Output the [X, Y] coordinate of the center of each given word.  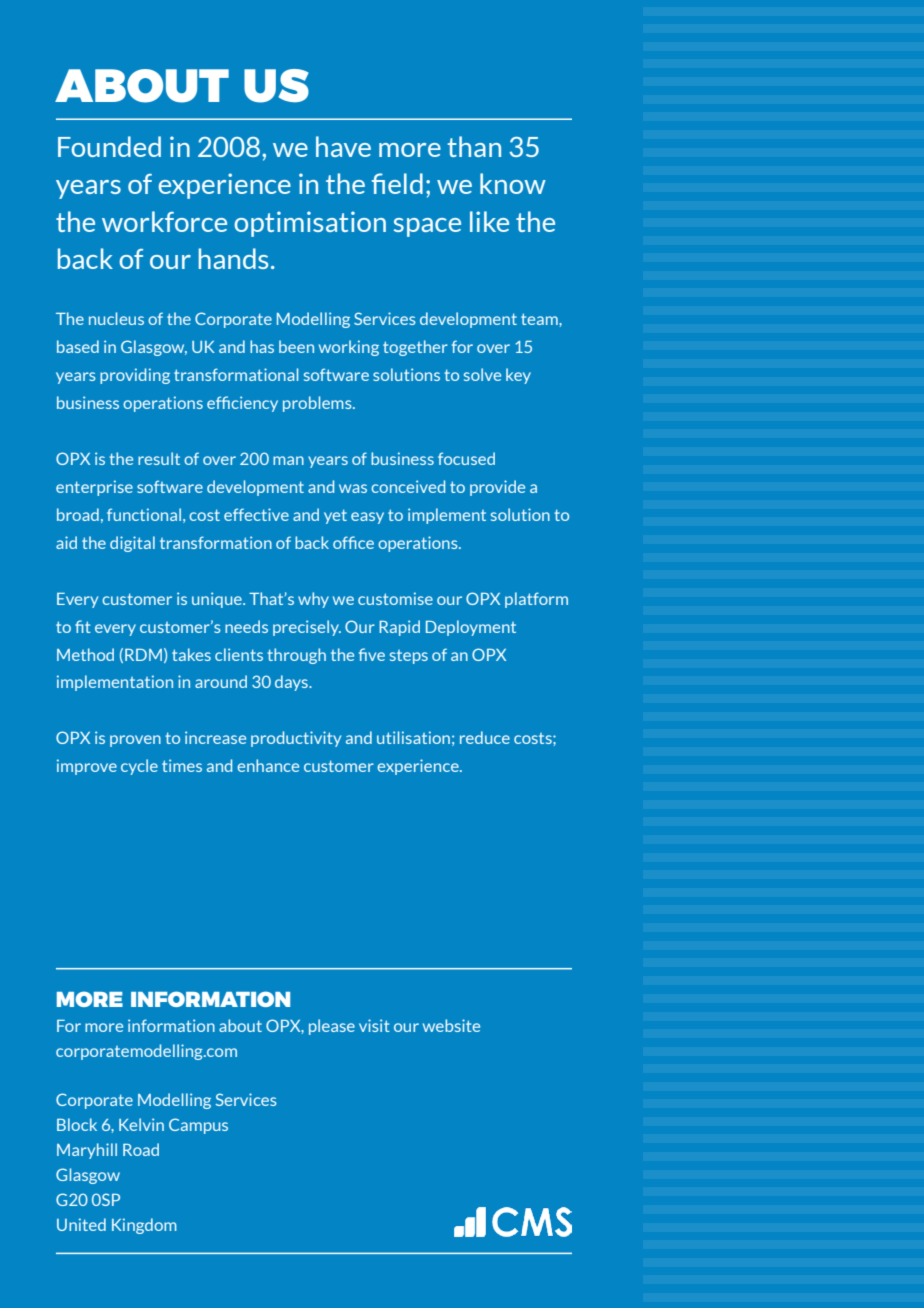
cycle [139, 767]
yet [335, 516]
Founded [109, 146]
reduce [485, 737]
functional [144, 514]
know [513, 183]
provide [497, 488]
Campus [198, 1126]
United [81, 1224]
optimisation [310, 224]
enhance [268, 765]
